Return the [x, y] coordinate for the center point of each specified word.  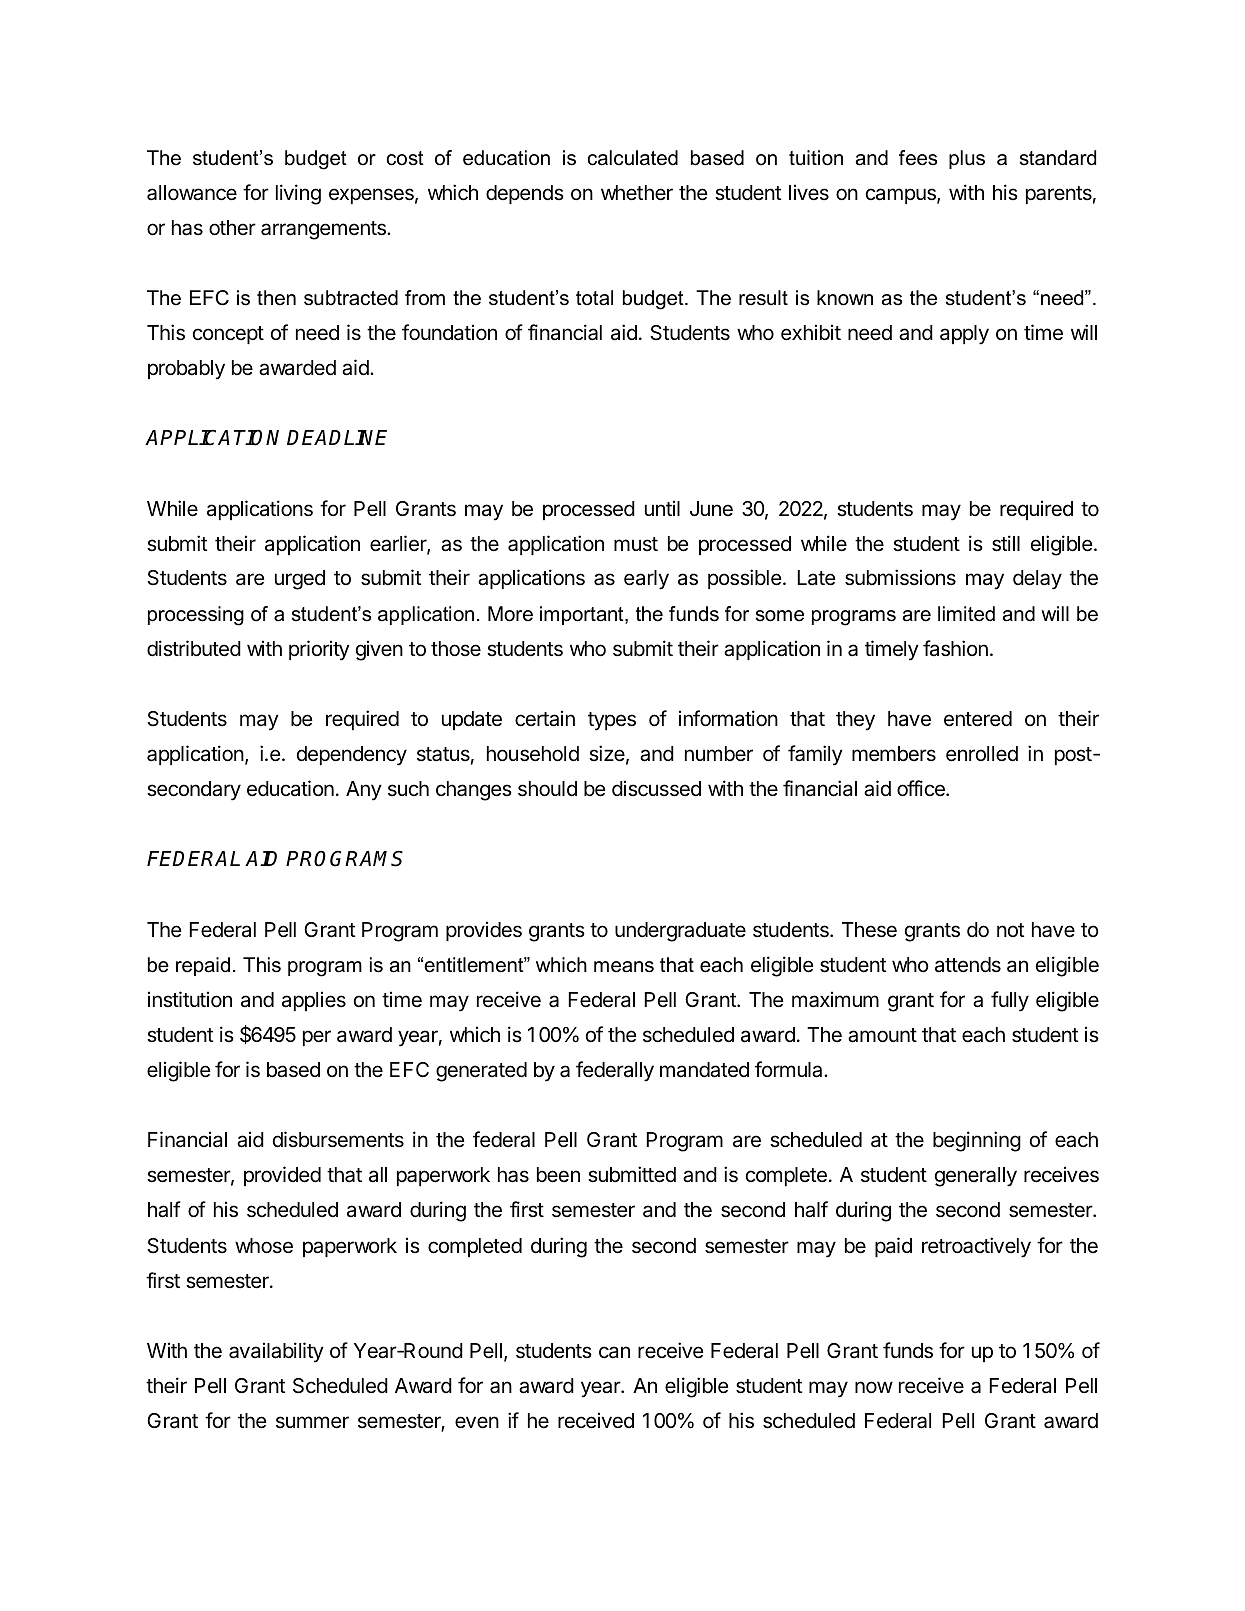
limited [966, 614]
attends [968, 965]
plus [967, 159]
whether [637, 192]
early [646, 580]
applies [314, 1001]
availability [276, 1352]
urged [300, 580]
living [298, 194]
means [624, 967]
